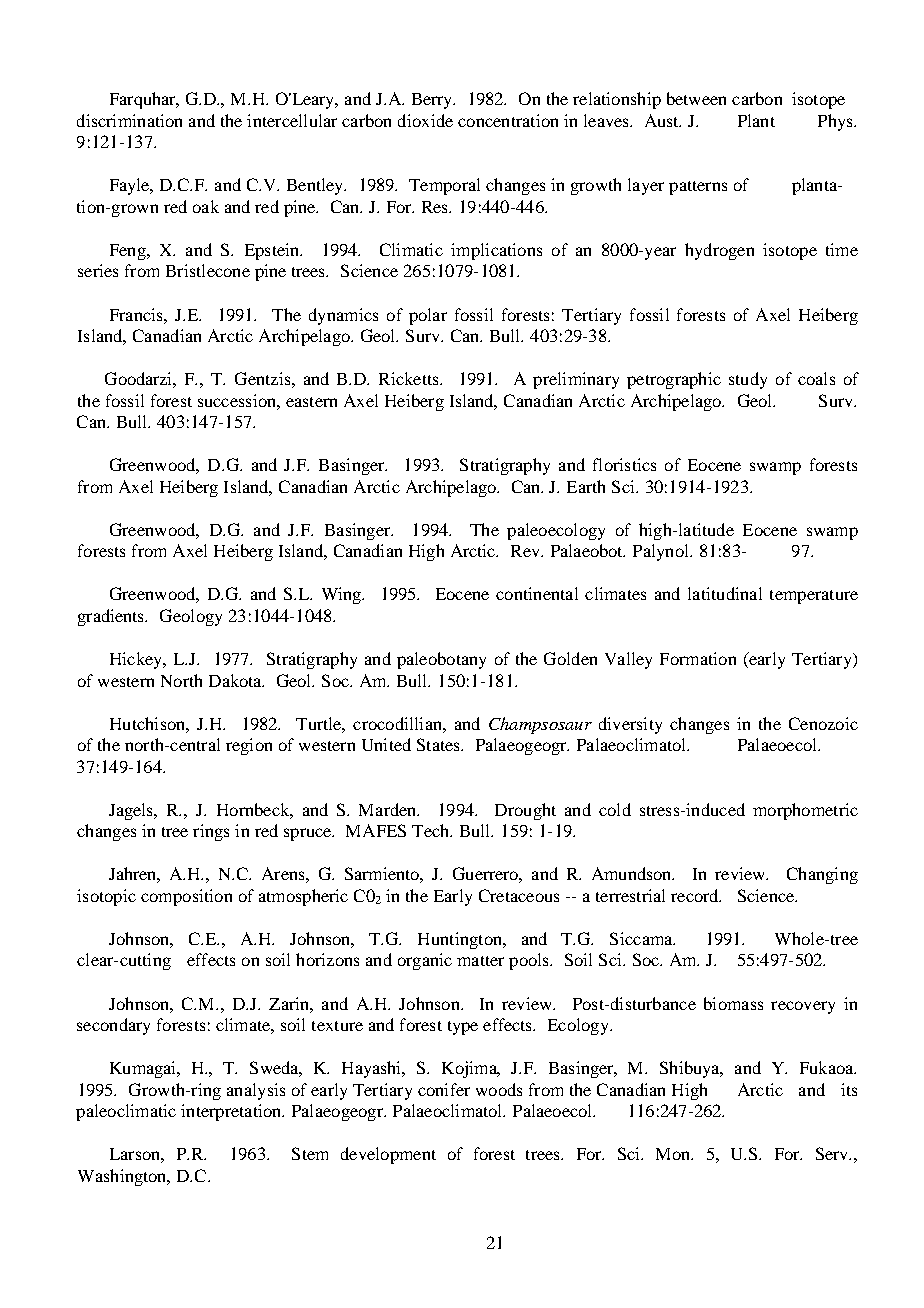  What do you see at coordinates (425, 120) in the page?
I see `dioxide` at bounding box center [425, 120].
